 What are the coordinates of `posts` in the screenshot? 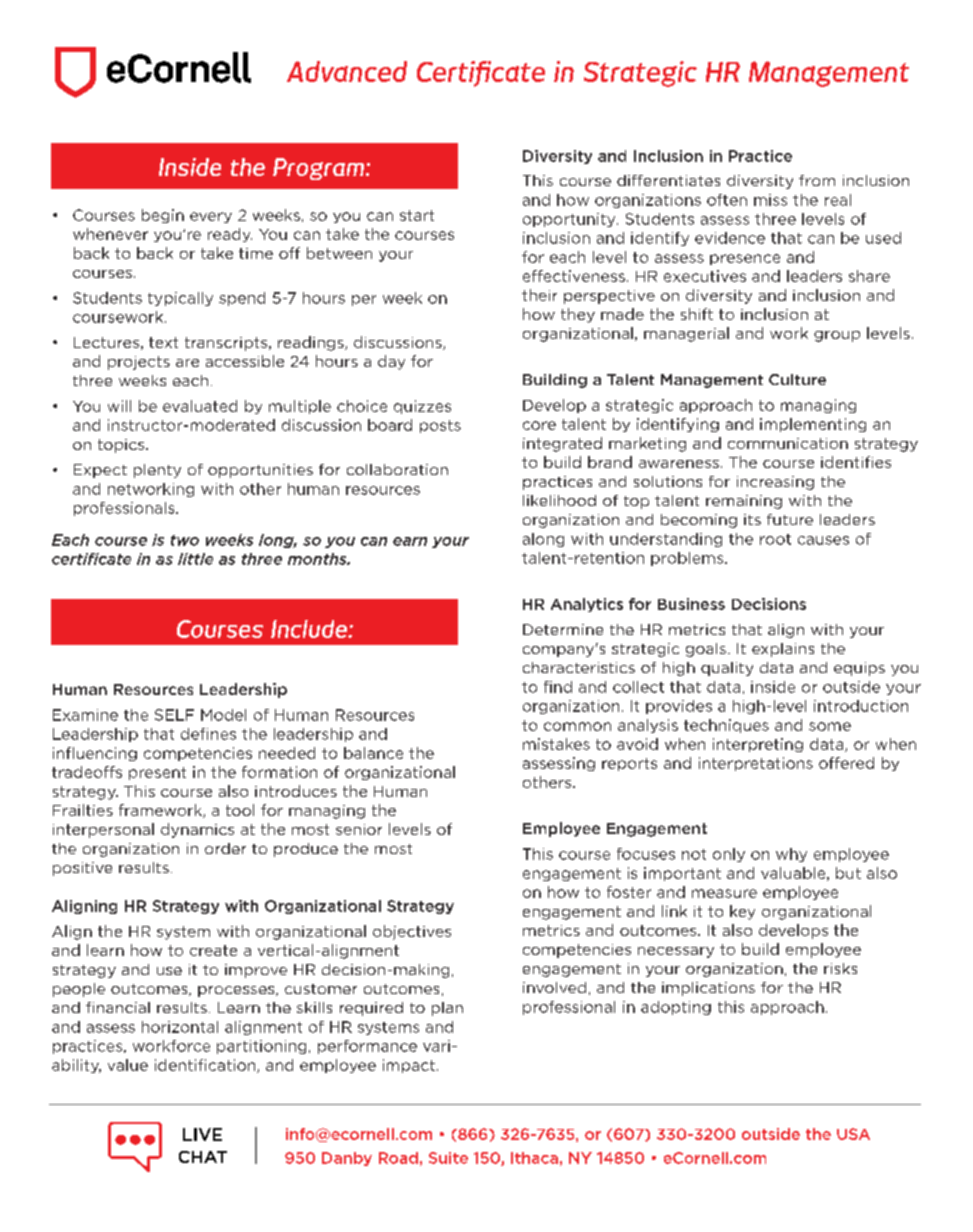 It's located at (440, 426).
